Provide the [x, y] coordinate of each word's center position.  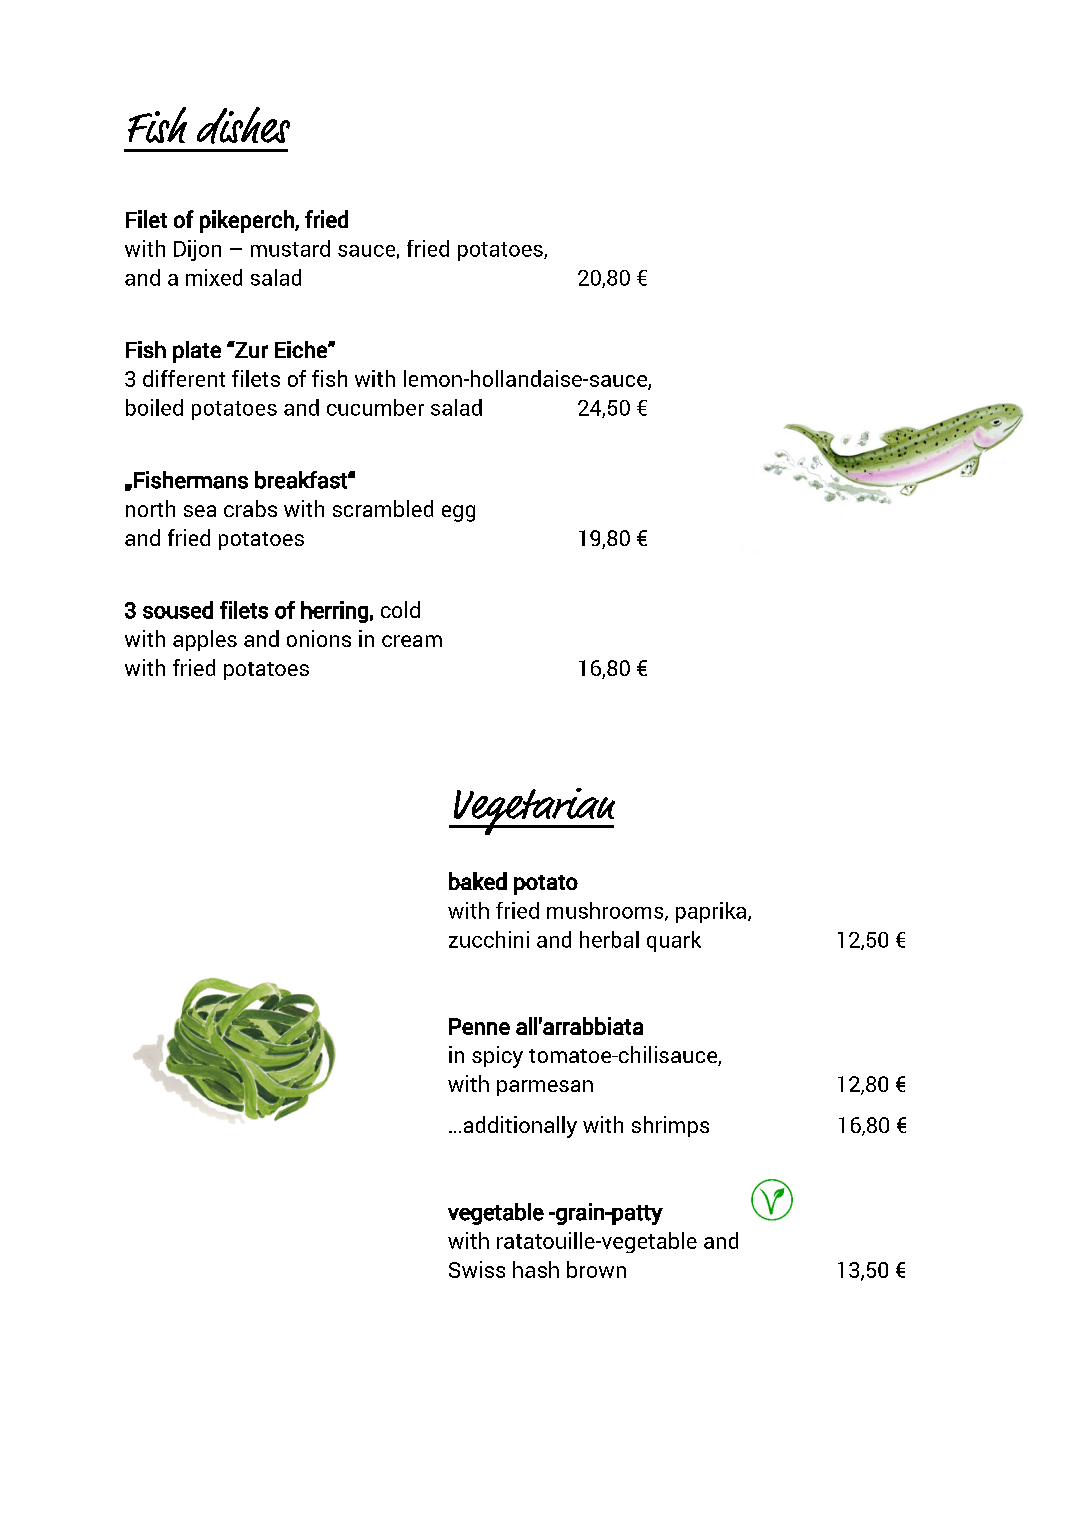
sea [200, 511]
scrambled [383, 508]
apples [205, 640]
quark [674, 941]
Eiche [302, 349]
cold [400, 609]
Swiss [477, 1269]
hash [536, 1269]
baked [478, 881]
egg [458, 513]
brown [596, 1269]
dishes [243, 125]
